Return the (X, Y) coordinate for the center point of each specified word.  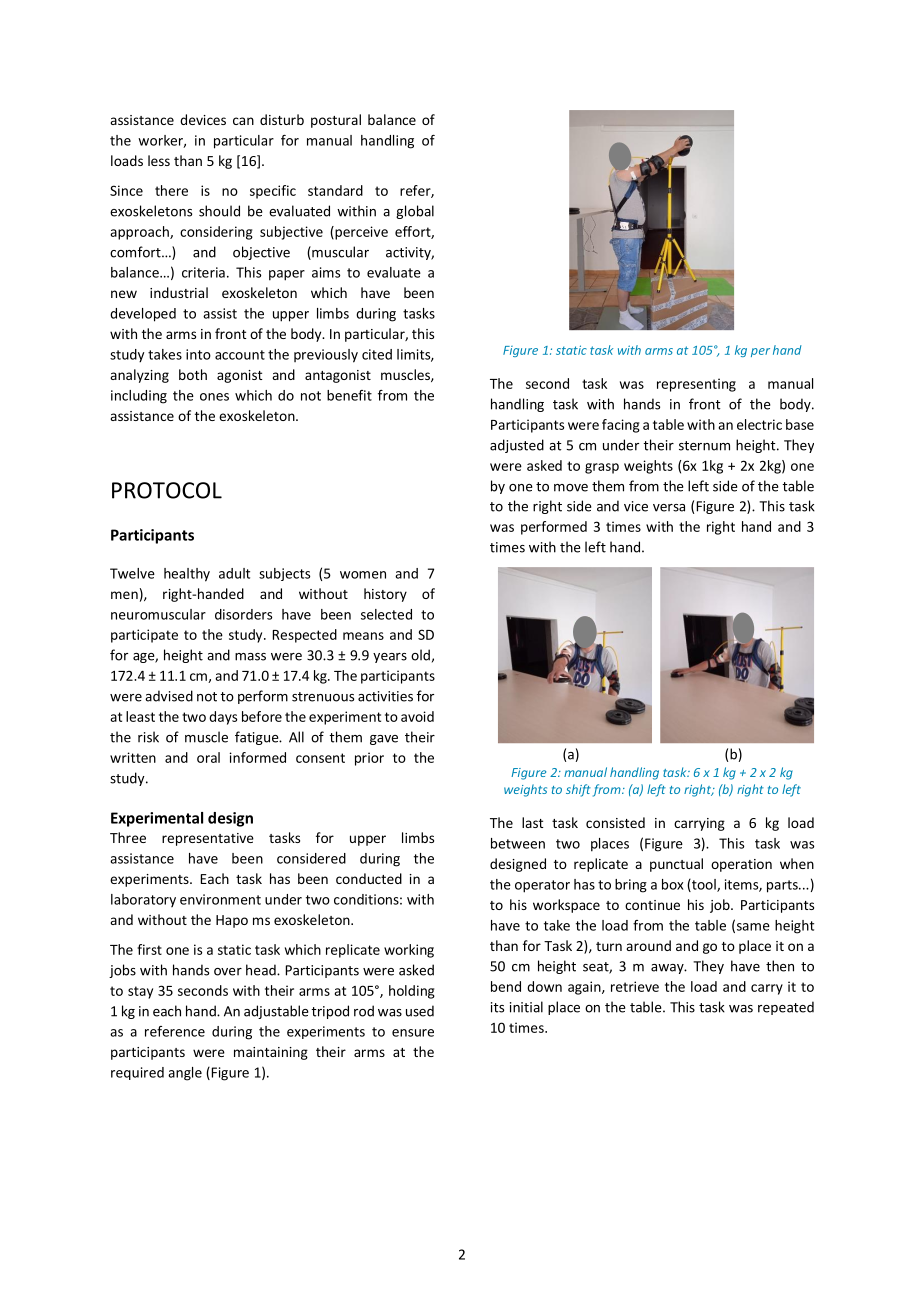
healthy (187, 575)
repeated (786, 1008)
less (159, 160)
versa (669, 508)
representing (696, 385)
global (415, 212)
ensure (413, 1033)
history (385, 595)
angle (185, 1074)
